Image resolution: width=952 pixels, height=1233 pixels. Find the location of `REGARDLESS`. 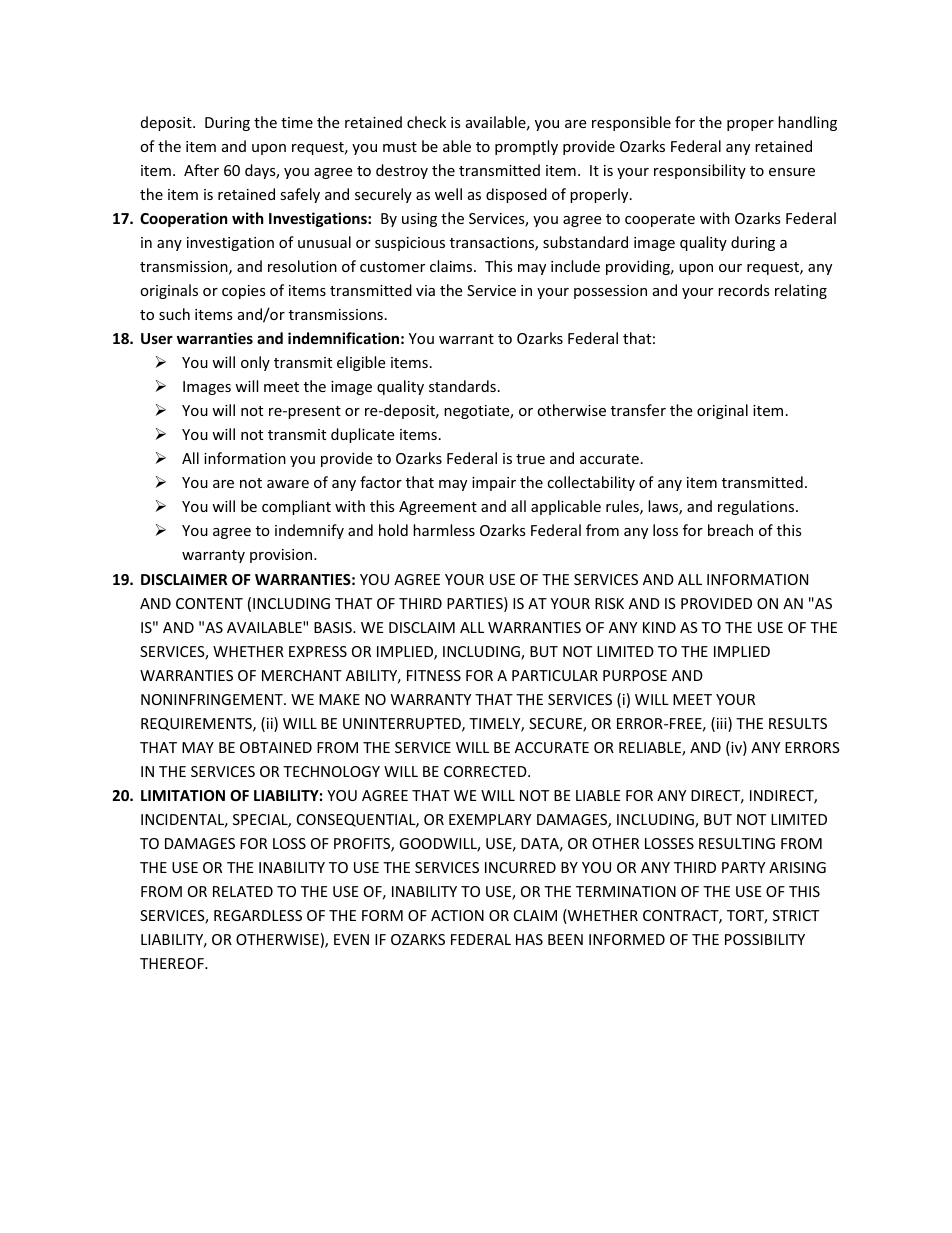

REGARDLESS is located at coordinates (258, 915).
